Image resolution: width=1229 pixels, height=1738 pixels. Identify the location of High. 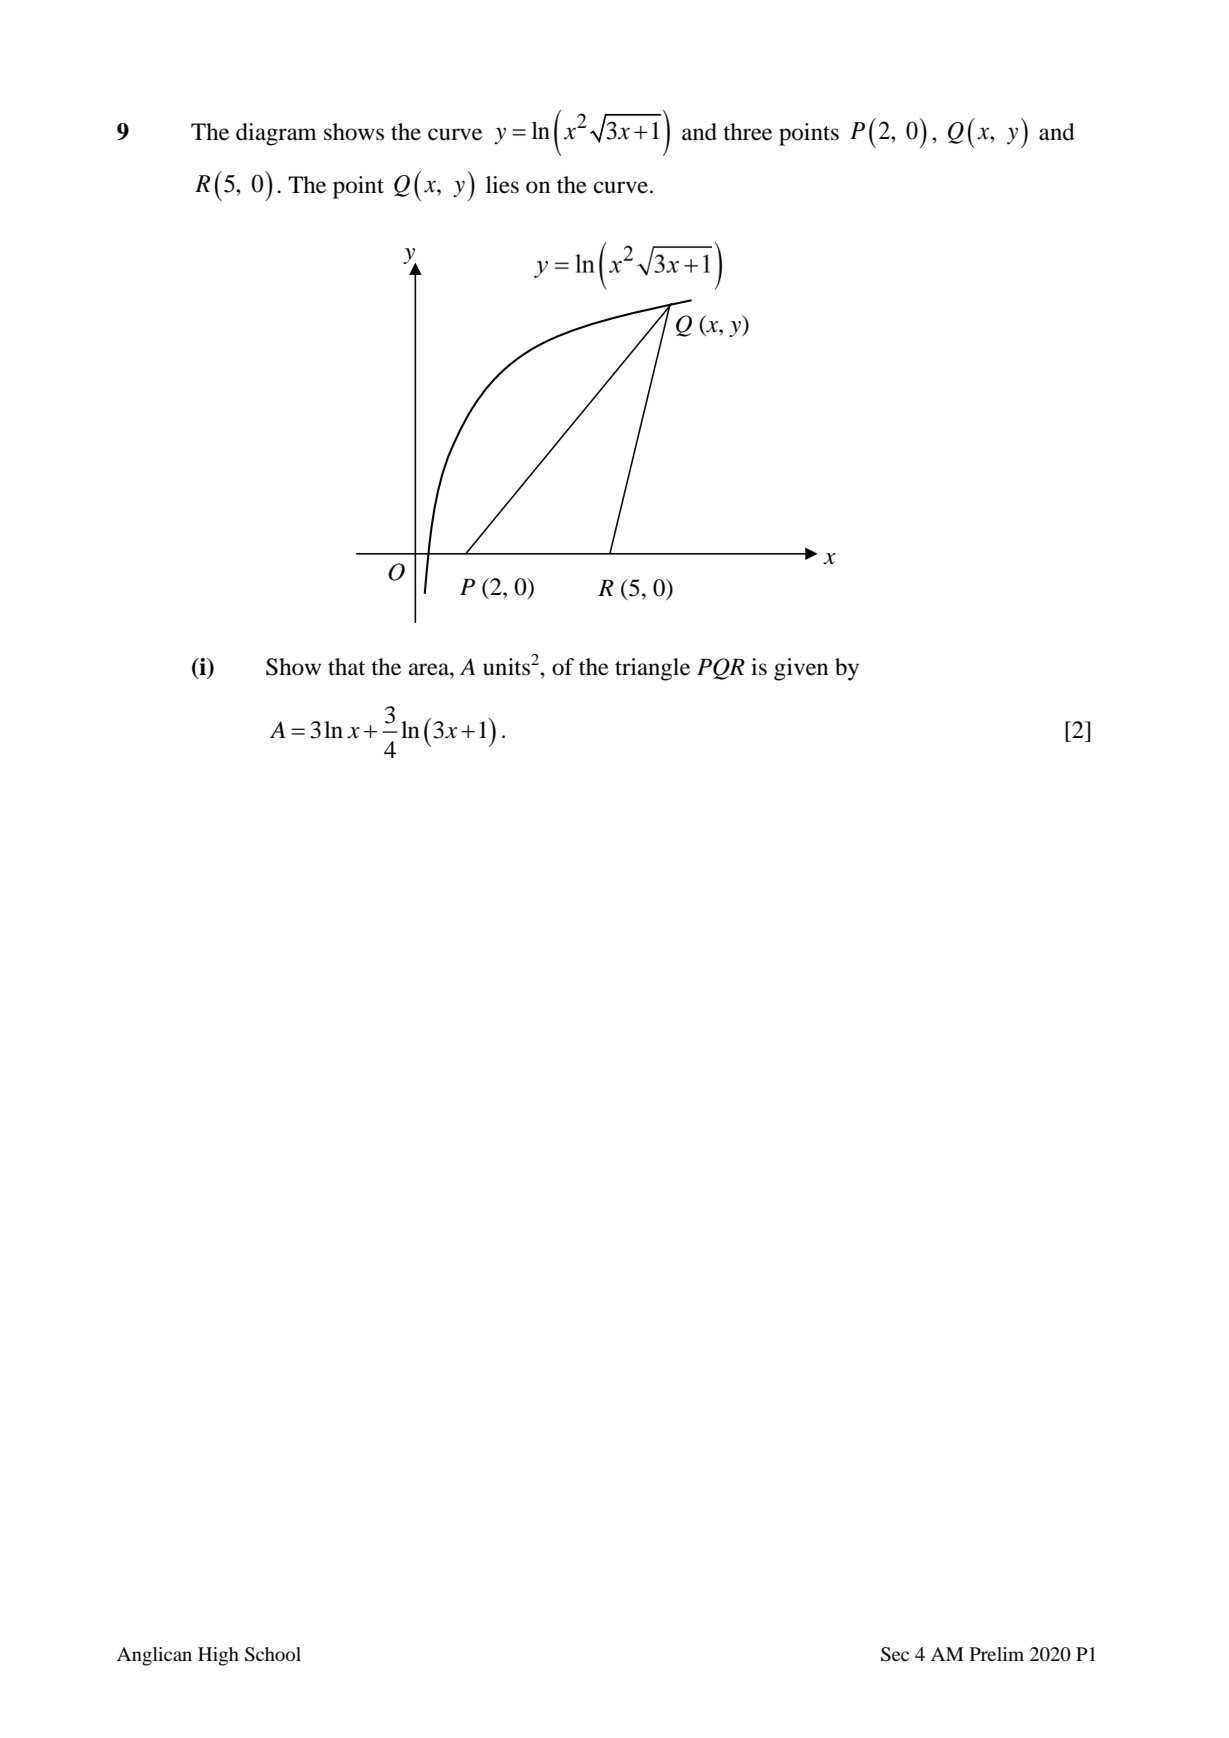
(218, 1656).
